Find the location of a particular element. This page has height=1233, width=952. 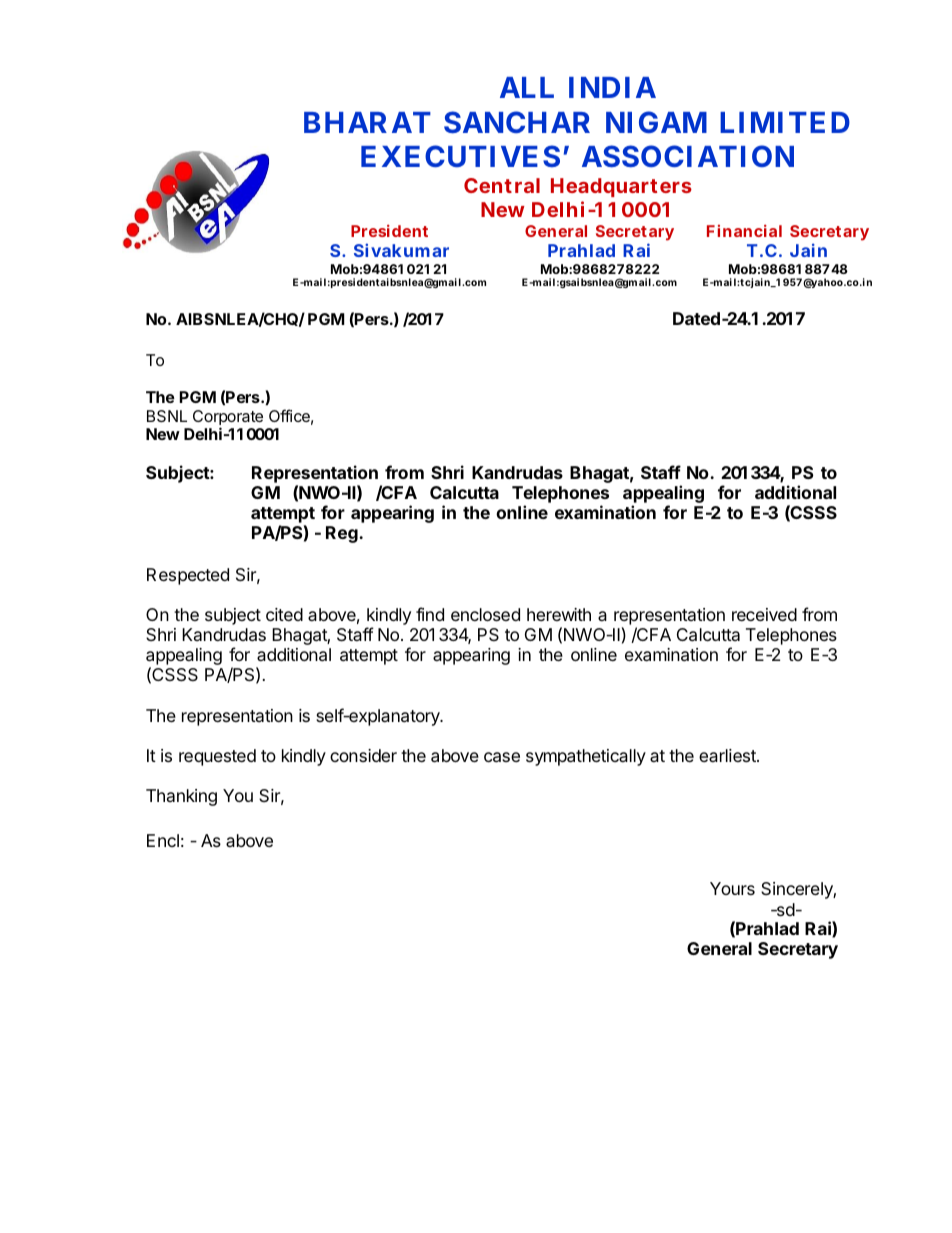

herewith is located at coordinates (559, 614).
